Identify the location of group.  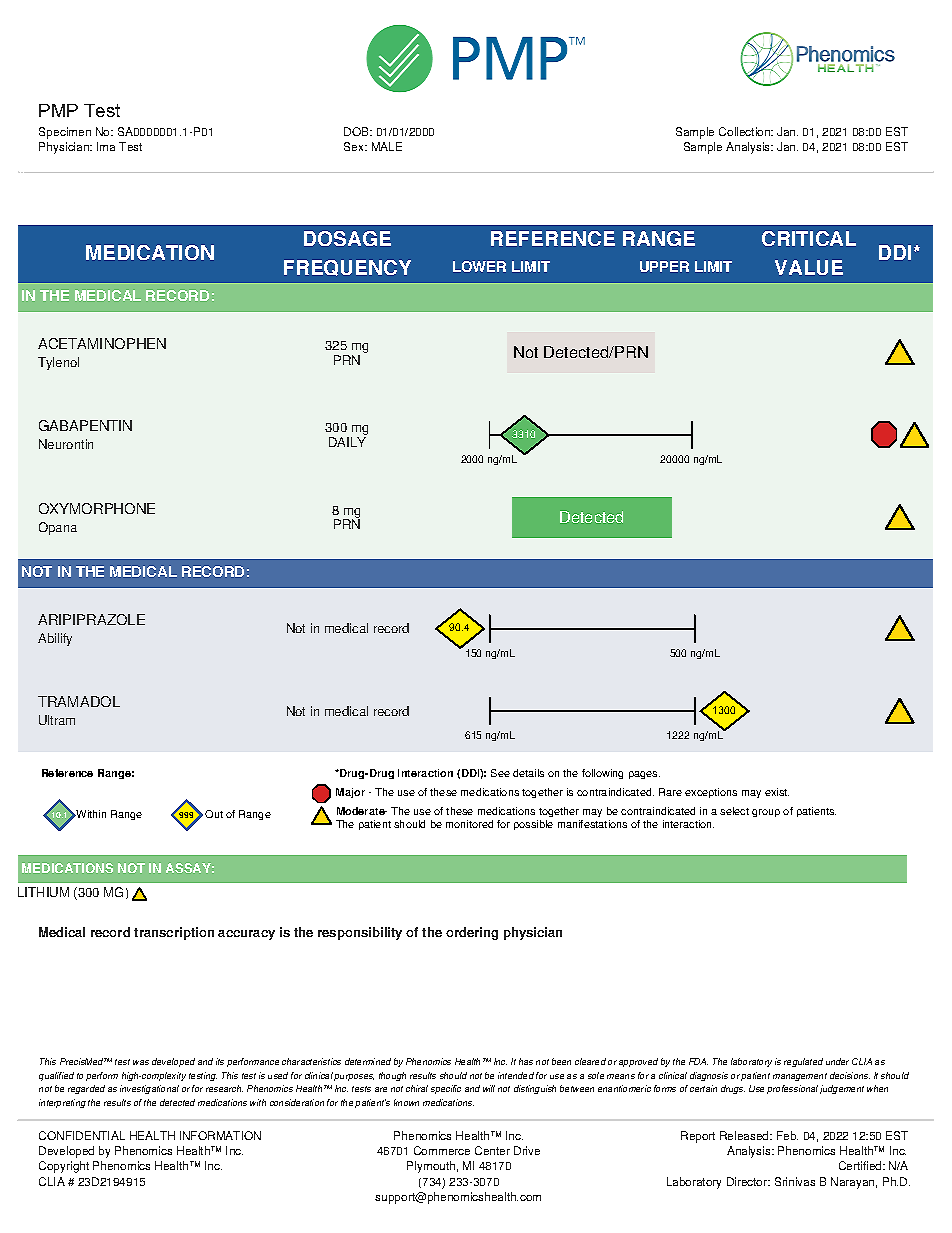
(766, 813).
